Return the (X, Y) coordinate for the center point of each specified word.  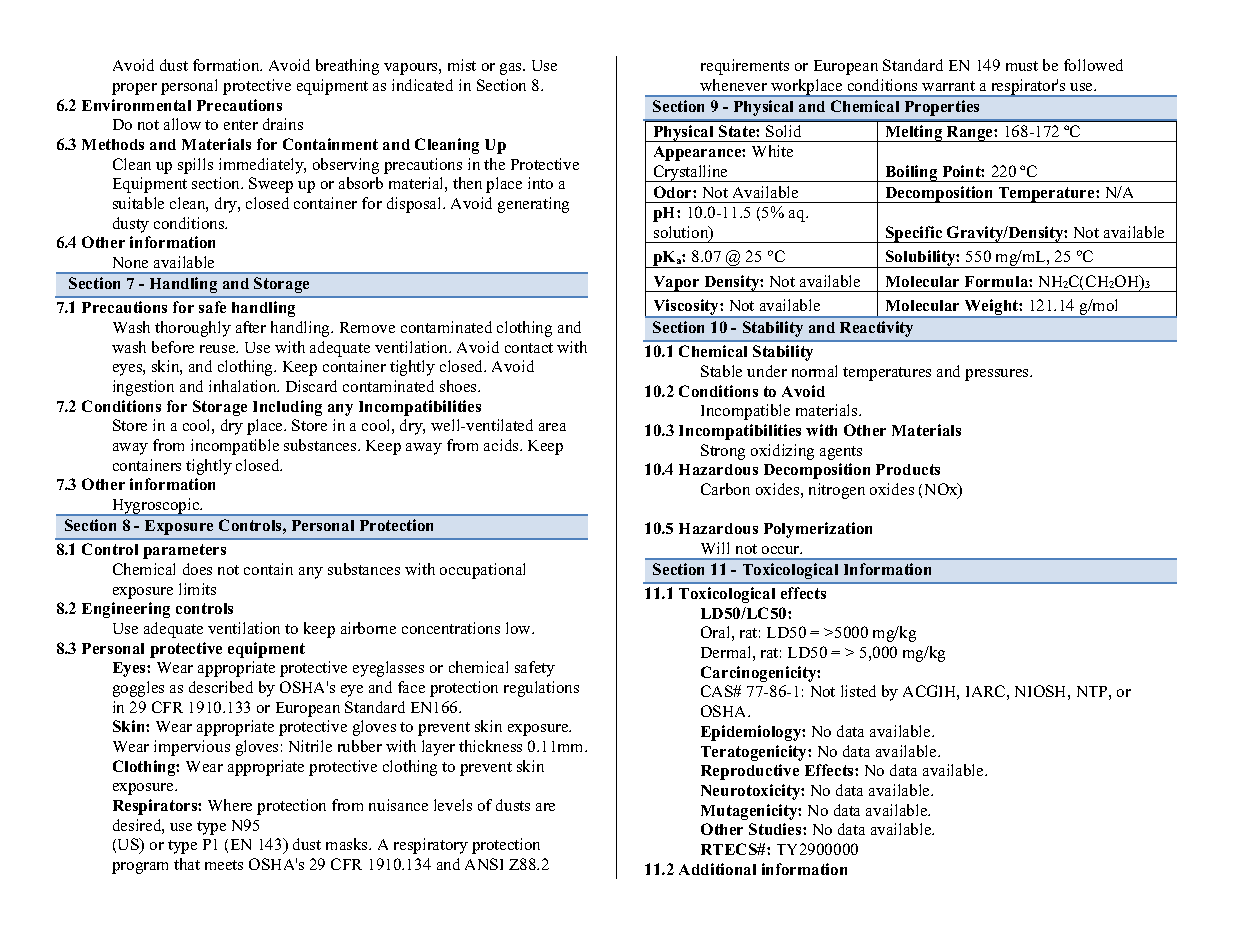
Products (908, 469)
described (221, 687)
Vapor (676, 284)
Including (287, 408)
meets (224, 865)
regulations (541, 689)
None (130, 262)
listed (858, 691)
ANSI (484, 864)
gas (512, 69)
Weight (991, 308)
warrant (948, 86)
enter (241, 125)
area (552, 427)
